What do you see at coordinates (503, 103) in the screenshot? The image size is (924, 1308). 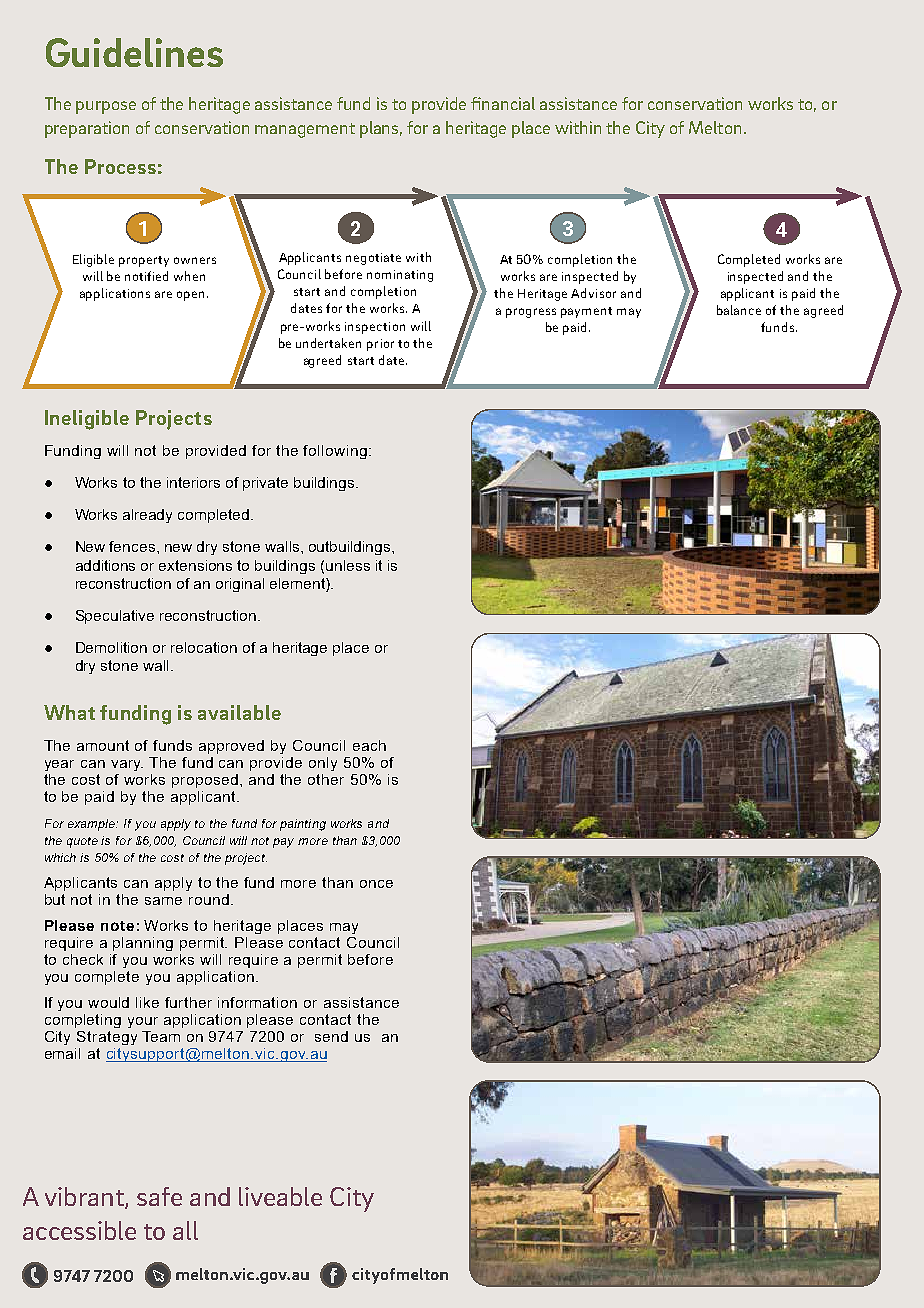 I see `financial` at bounding box center [503, 103].
